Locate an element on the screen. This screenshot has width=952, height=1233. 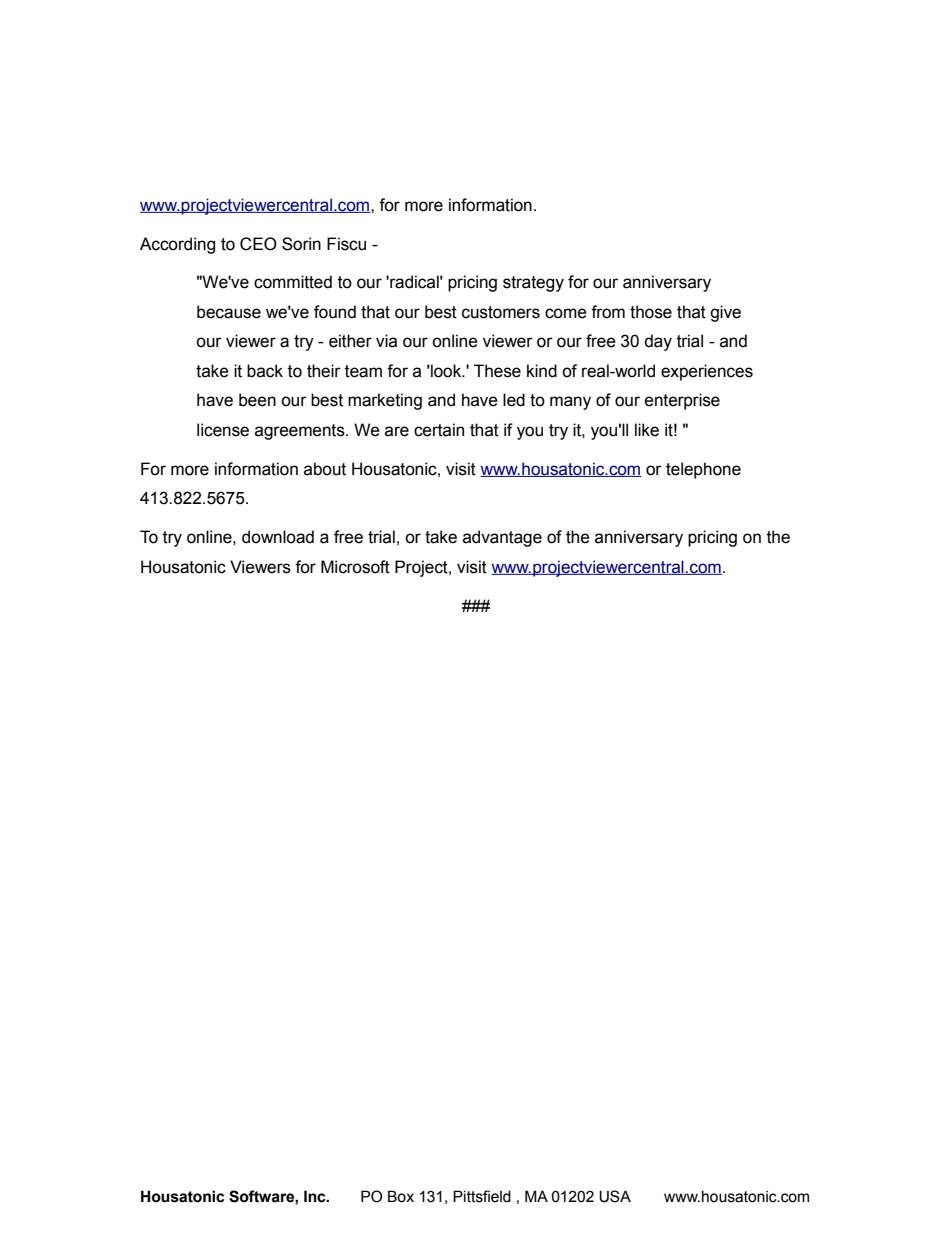
customers is located at coordinates (501, 312).
